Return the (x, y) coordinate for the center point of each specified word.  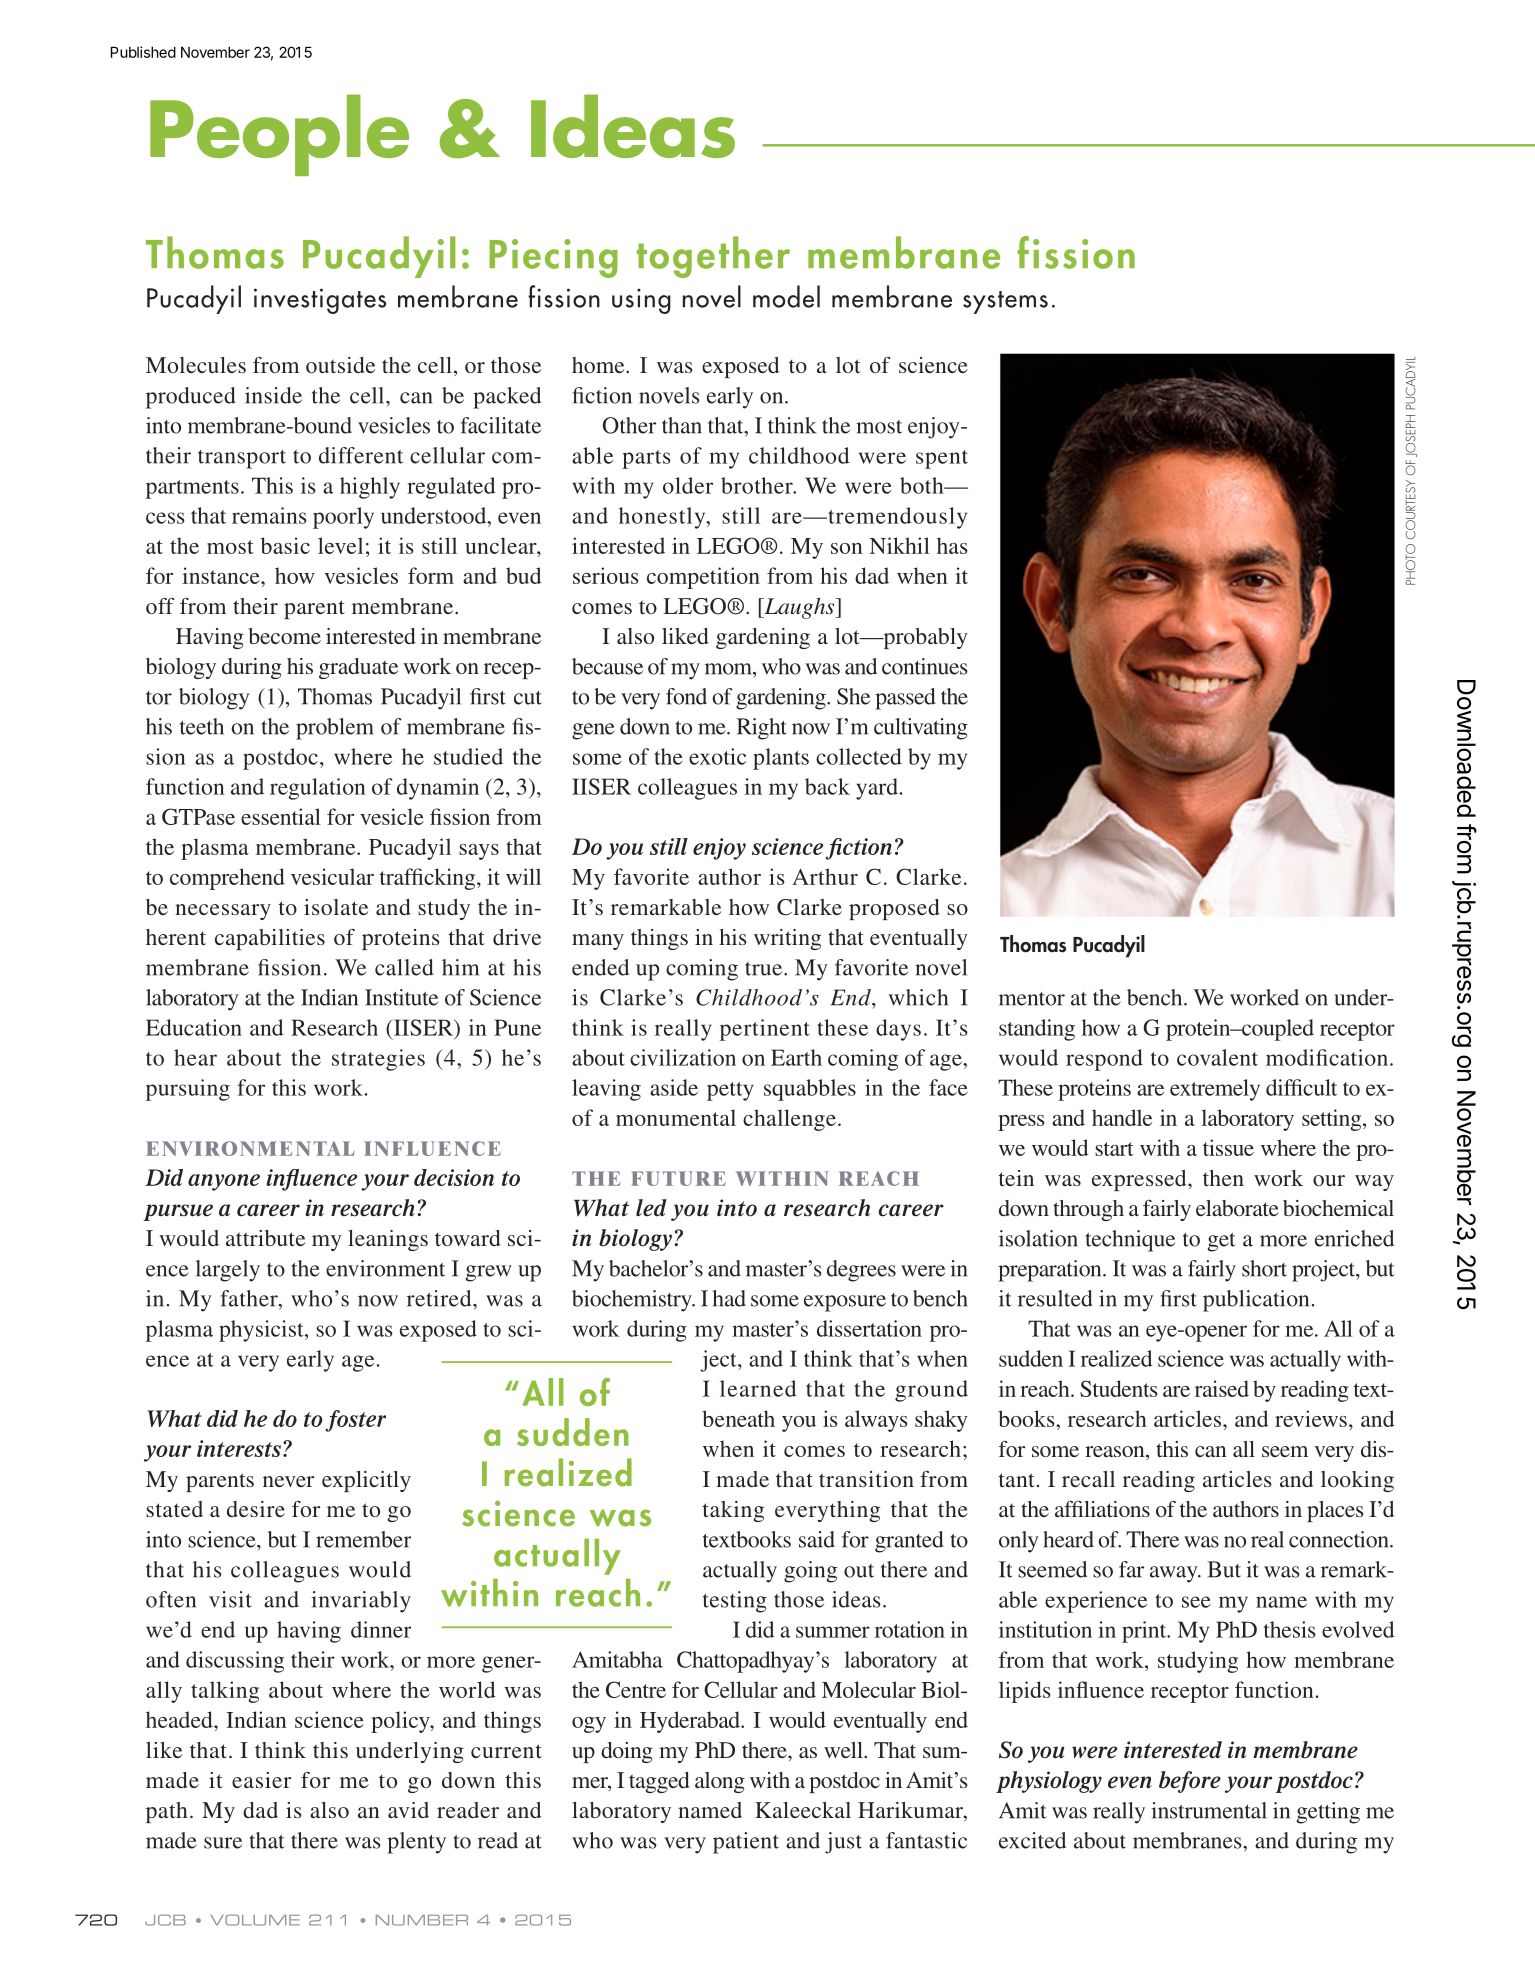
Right (762, 729)
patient (746, 1843)
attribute (265, 1238)
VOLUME (255, 1920)
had (729, 1298)
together (713, 257)
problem (335, 729)
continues (925, 666)
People (279, 135)
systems (1005, 302)
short (1264, 1268)
